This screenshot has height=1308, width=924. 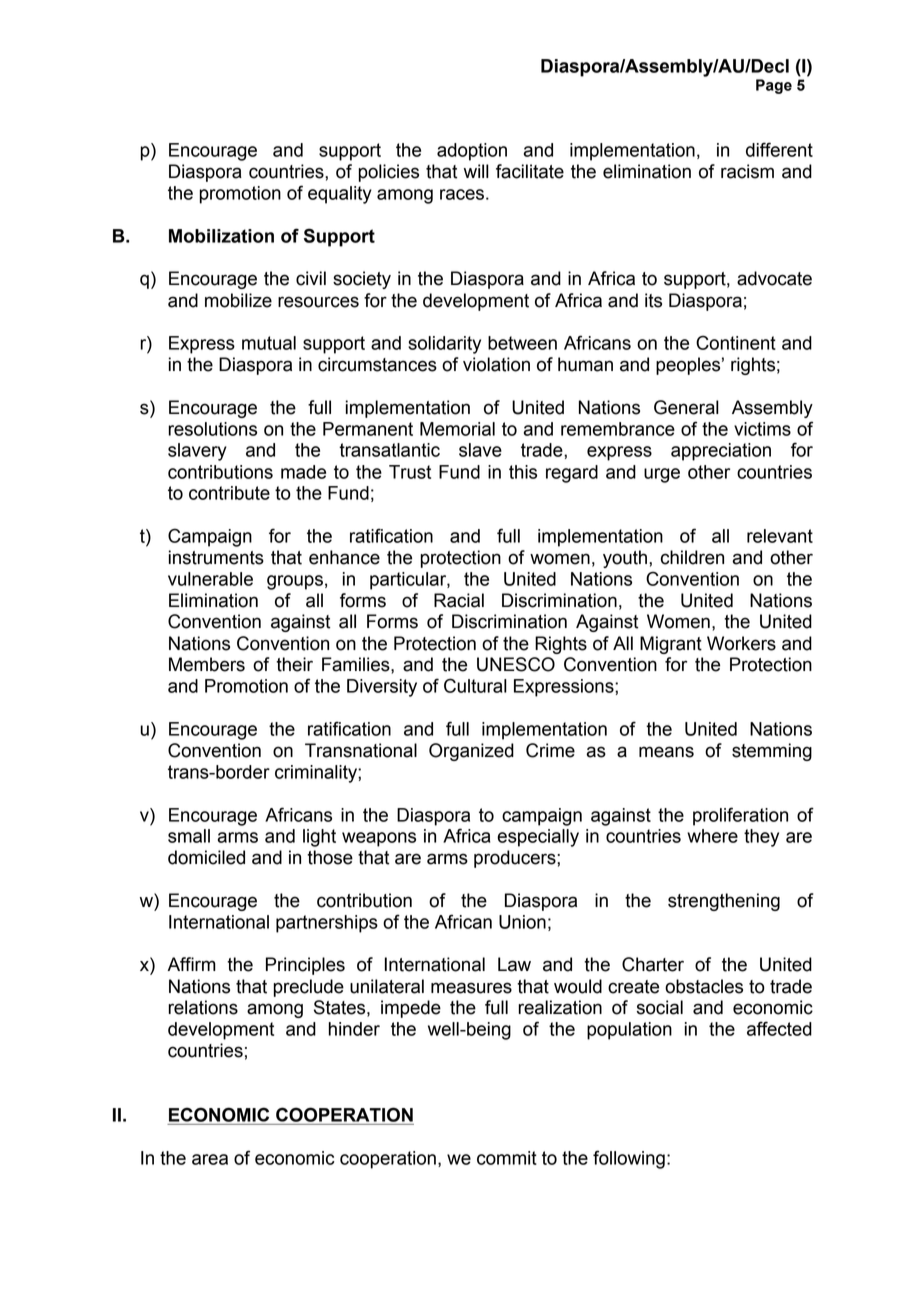 What do you see at coordinates (629, 1159) in the screenshot?
I see `following` at bounding box center [629, 1159].
